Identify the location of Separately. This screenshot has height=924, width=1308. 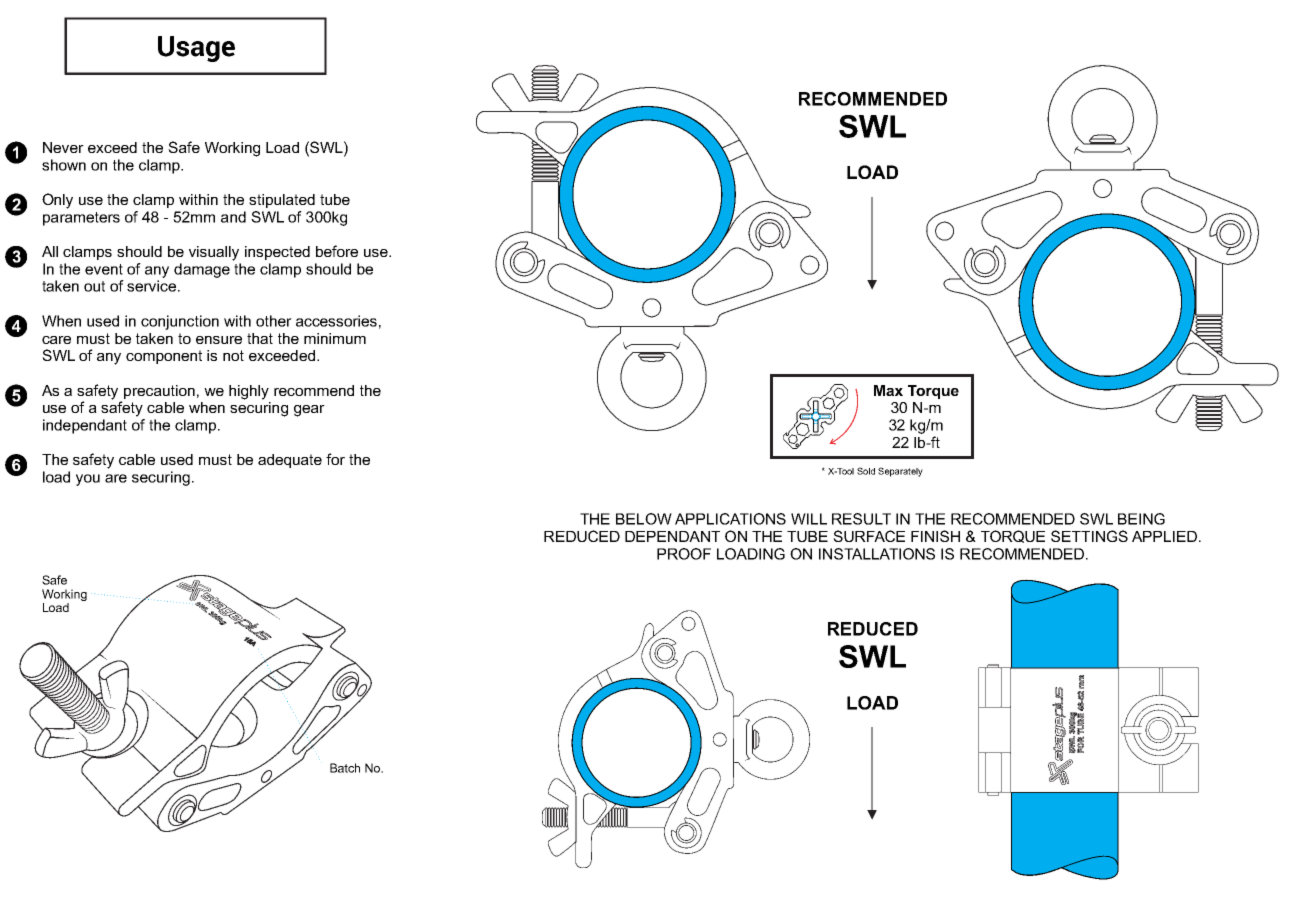
(900, 472).
